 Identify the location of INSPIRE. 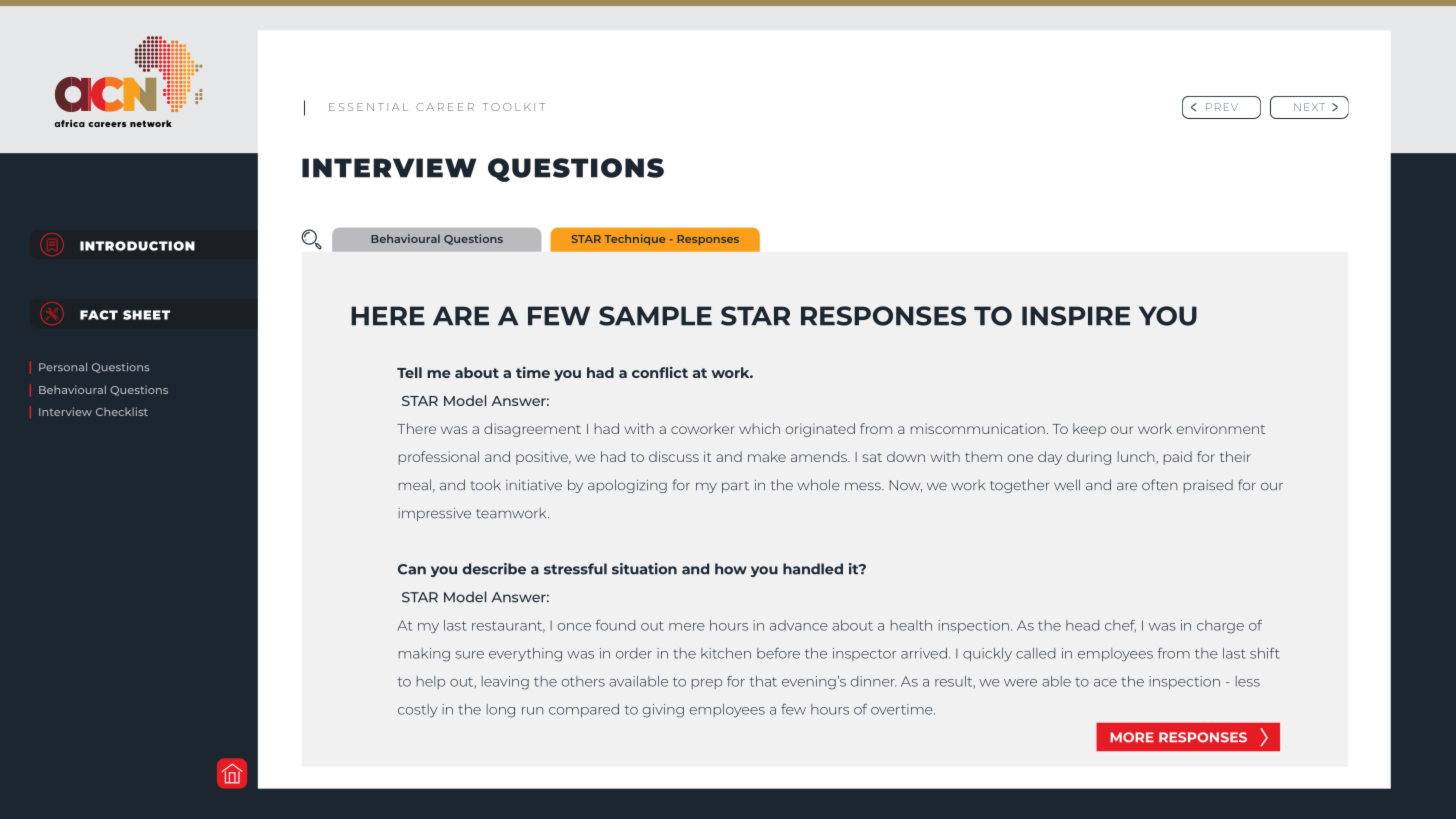
(1076, 316).
